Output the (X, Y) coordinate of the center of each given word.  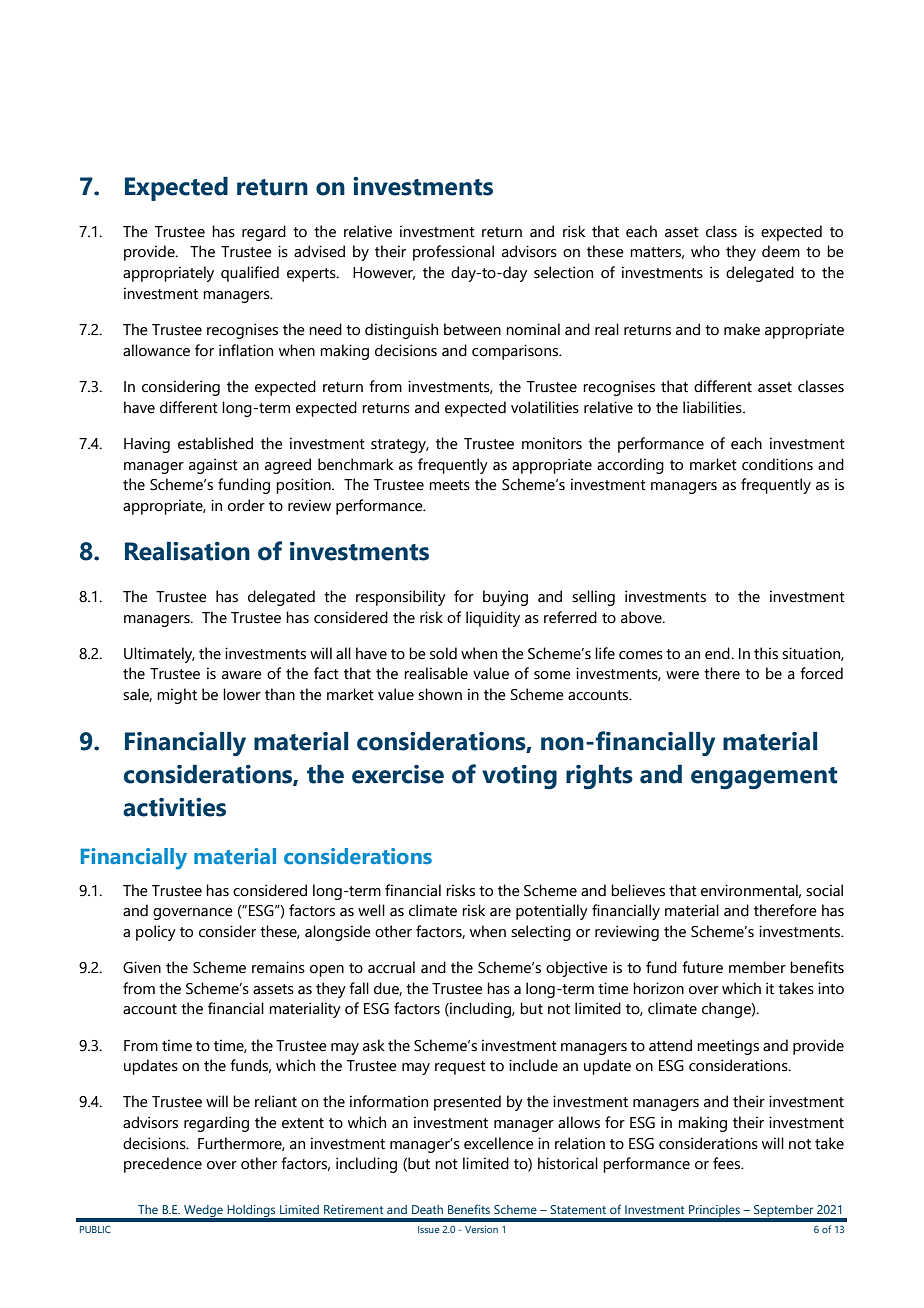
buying (505, 598)
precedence (163, 1165)
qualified (250, 274)
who (705, 251)
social (824, 890)
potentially (552, 912)
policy (156, 933)
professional (453, 253)
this (766, 653)
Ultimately (159, 655)
